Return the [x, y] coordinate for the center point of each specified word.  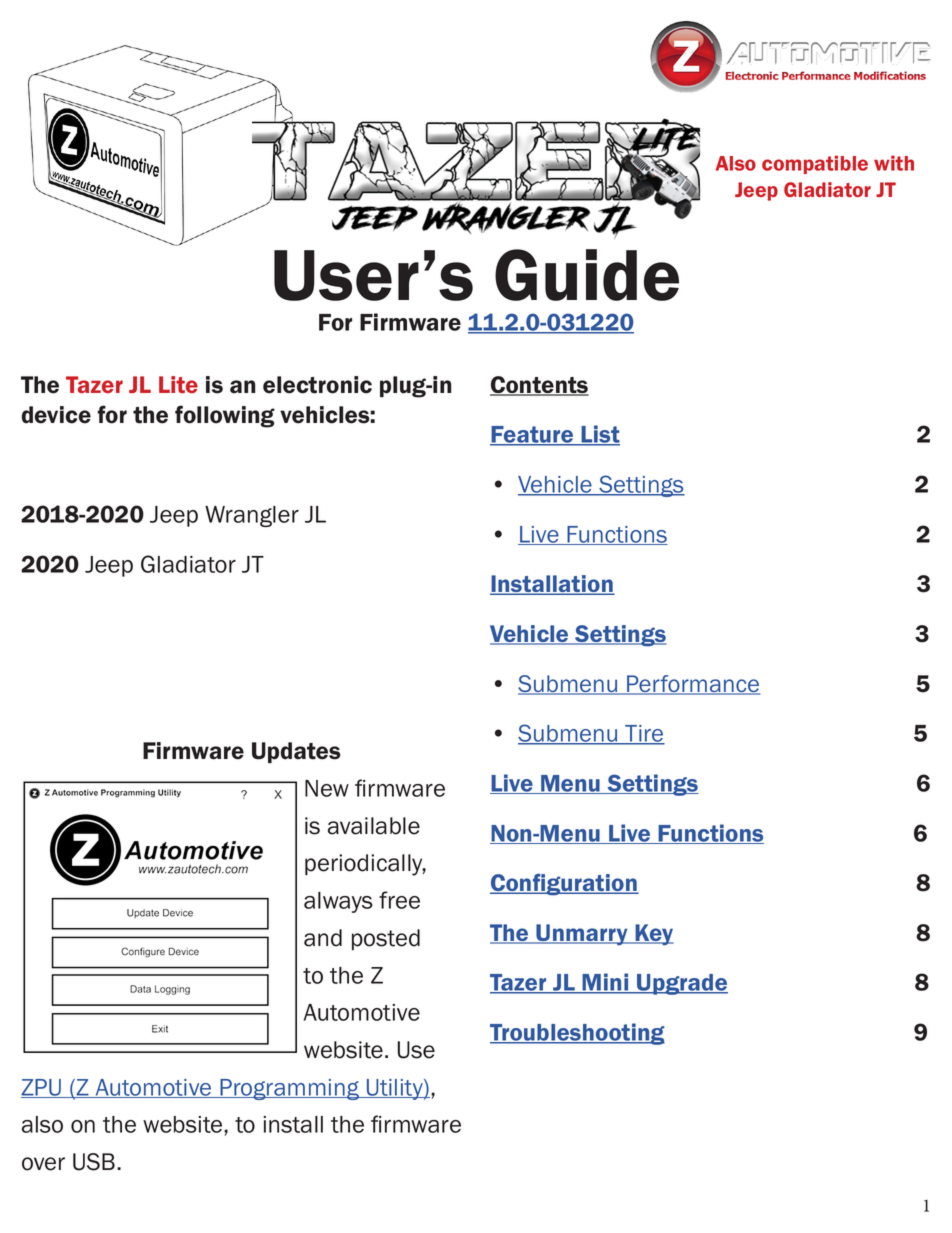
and [323, 938]
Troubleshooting [577, 1034]
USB [94, 1162]
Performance [692, 685]
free [399, 900]
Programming [289, 1089]
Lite [178, 384]
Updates [296, 752]
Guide [587, 275]
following [225, 416]
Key [653, 935]
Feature [533, 436]
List [600, 435]
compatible [815, 164]
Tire [644, 735]
